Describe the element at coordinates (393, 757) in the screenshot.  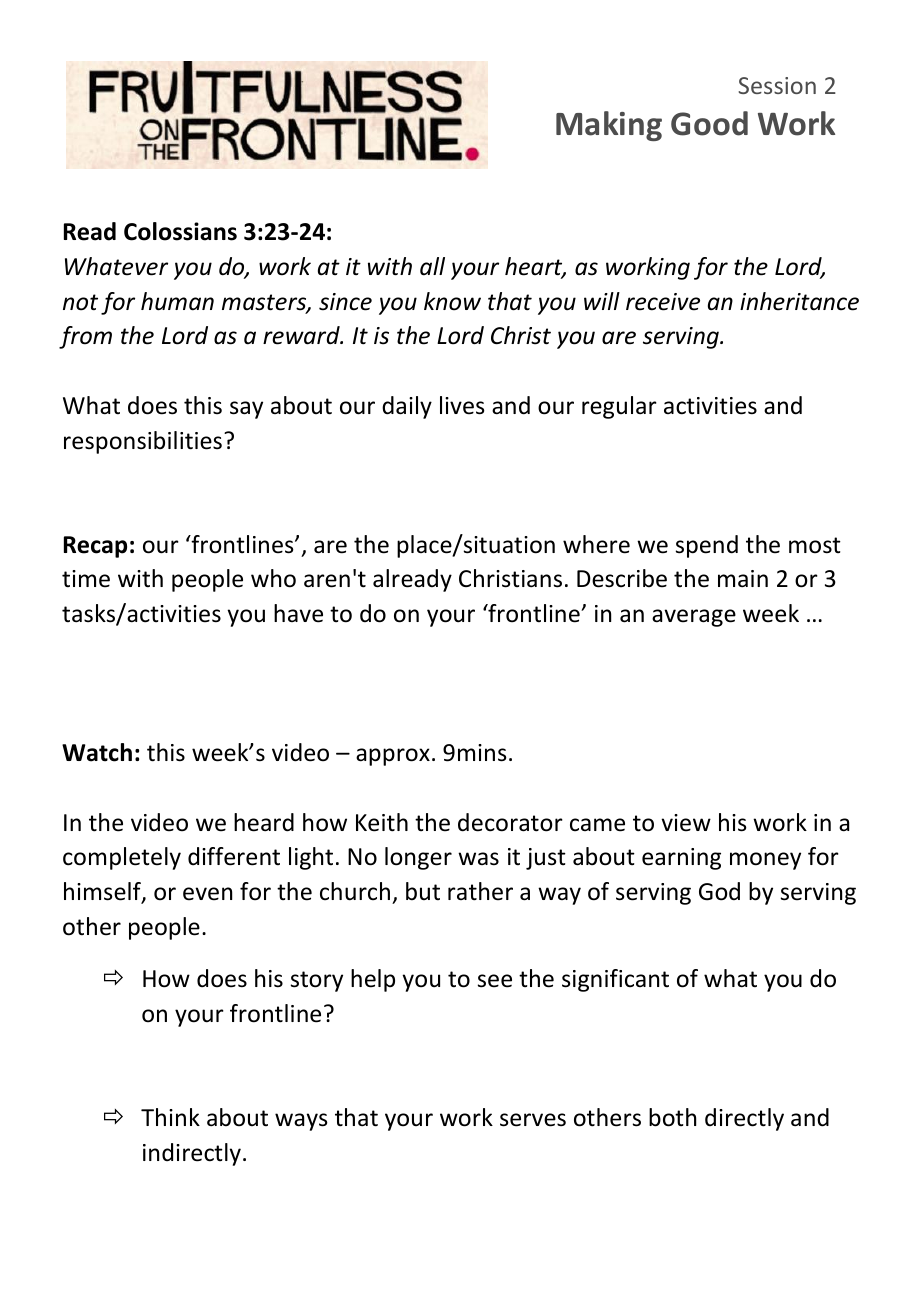
I see `approx` at that location.
